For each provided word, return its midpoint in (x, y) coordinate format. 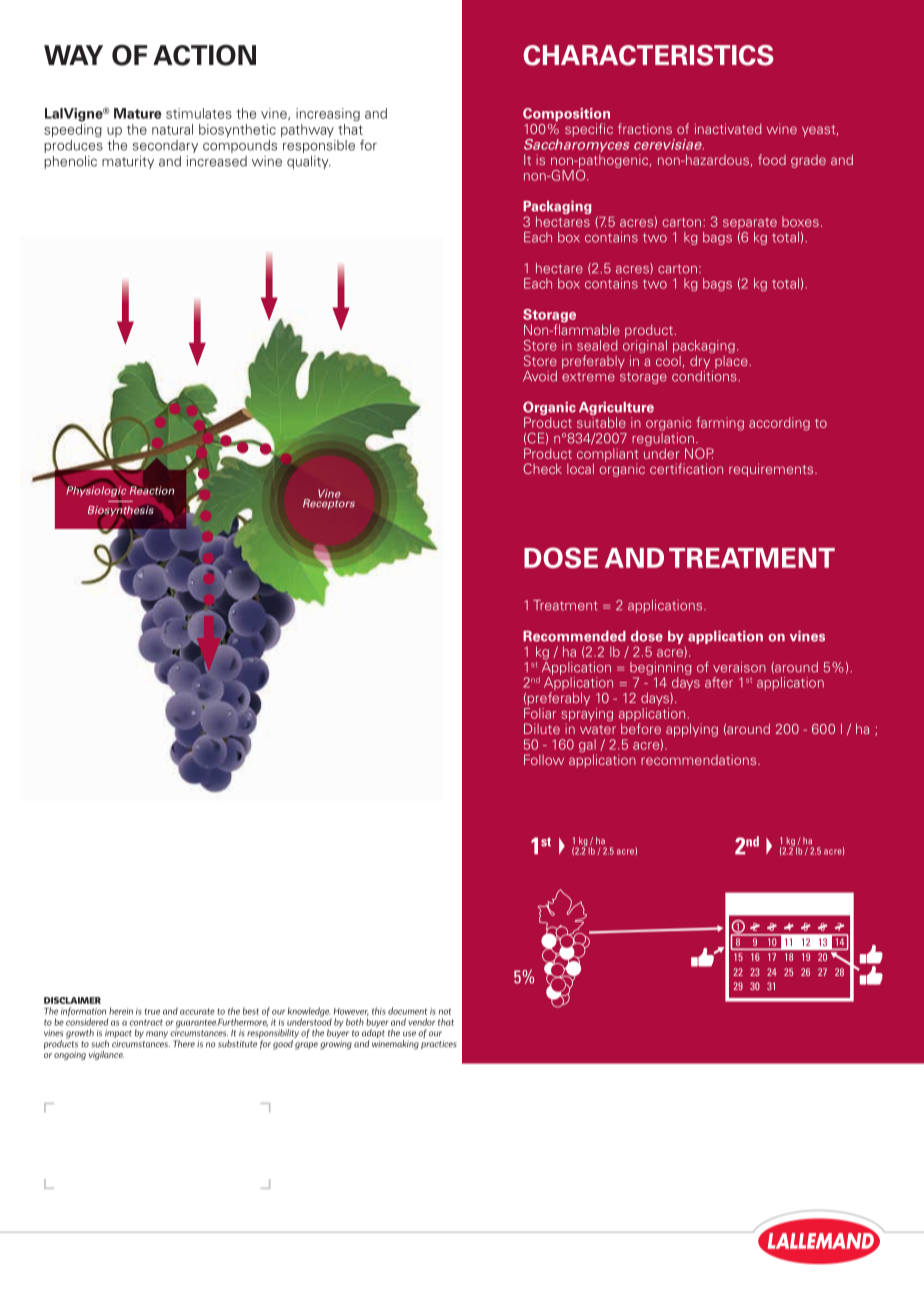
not (445, 1012)
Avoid (540, 376)
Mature (138, 113)
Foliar (540, 713)
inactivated (728, 128)
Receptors (329, 503)
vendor (421, 1022)
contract (146, 1022)
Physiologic (97, 491)
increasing (328, 115)
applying (692, 730)
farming (720, 424)
